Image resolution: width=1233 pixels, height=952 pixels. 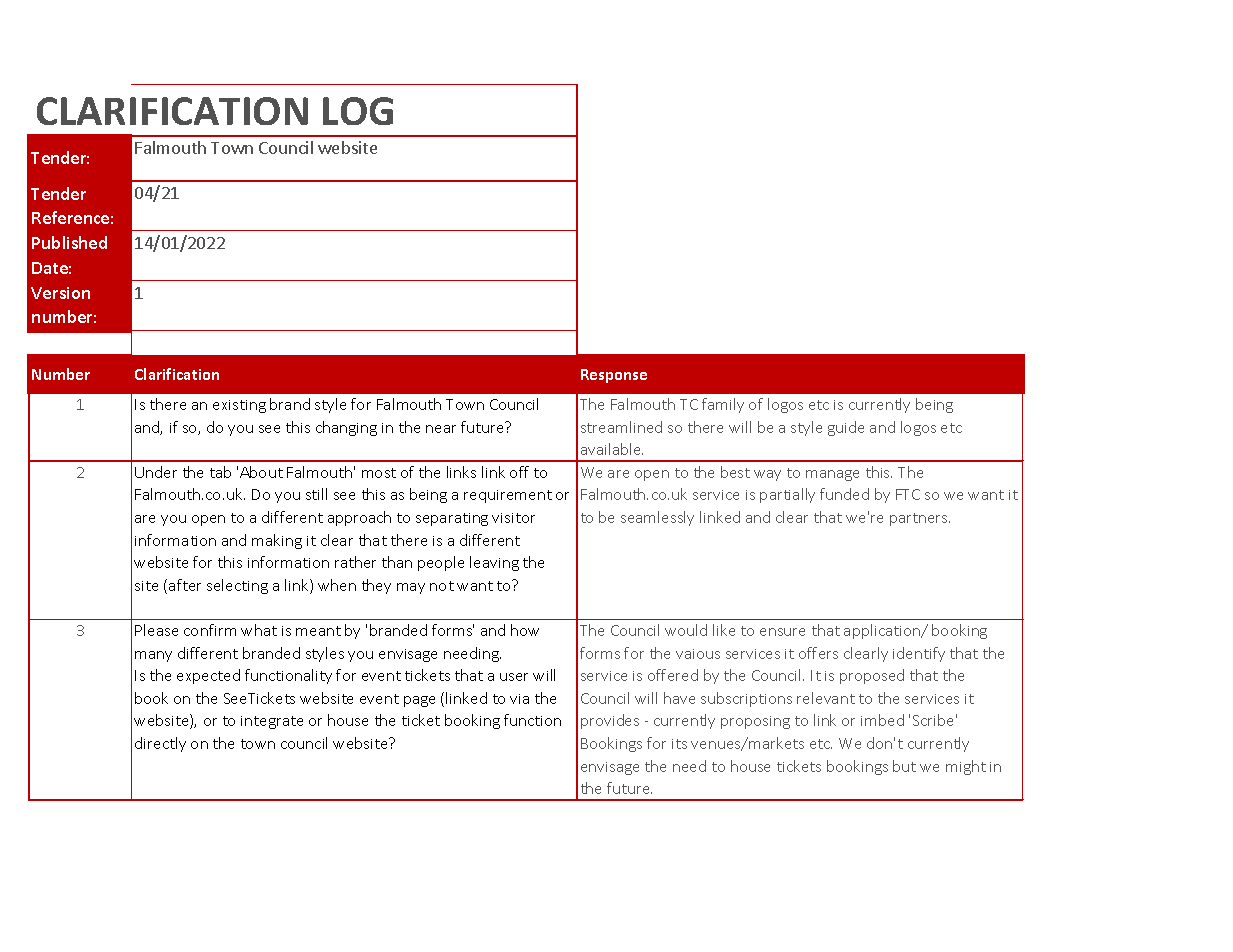 What do you see at coordinates (69, 242) in the screenshot?
I see `Published` at bounding box center [69, 242].
